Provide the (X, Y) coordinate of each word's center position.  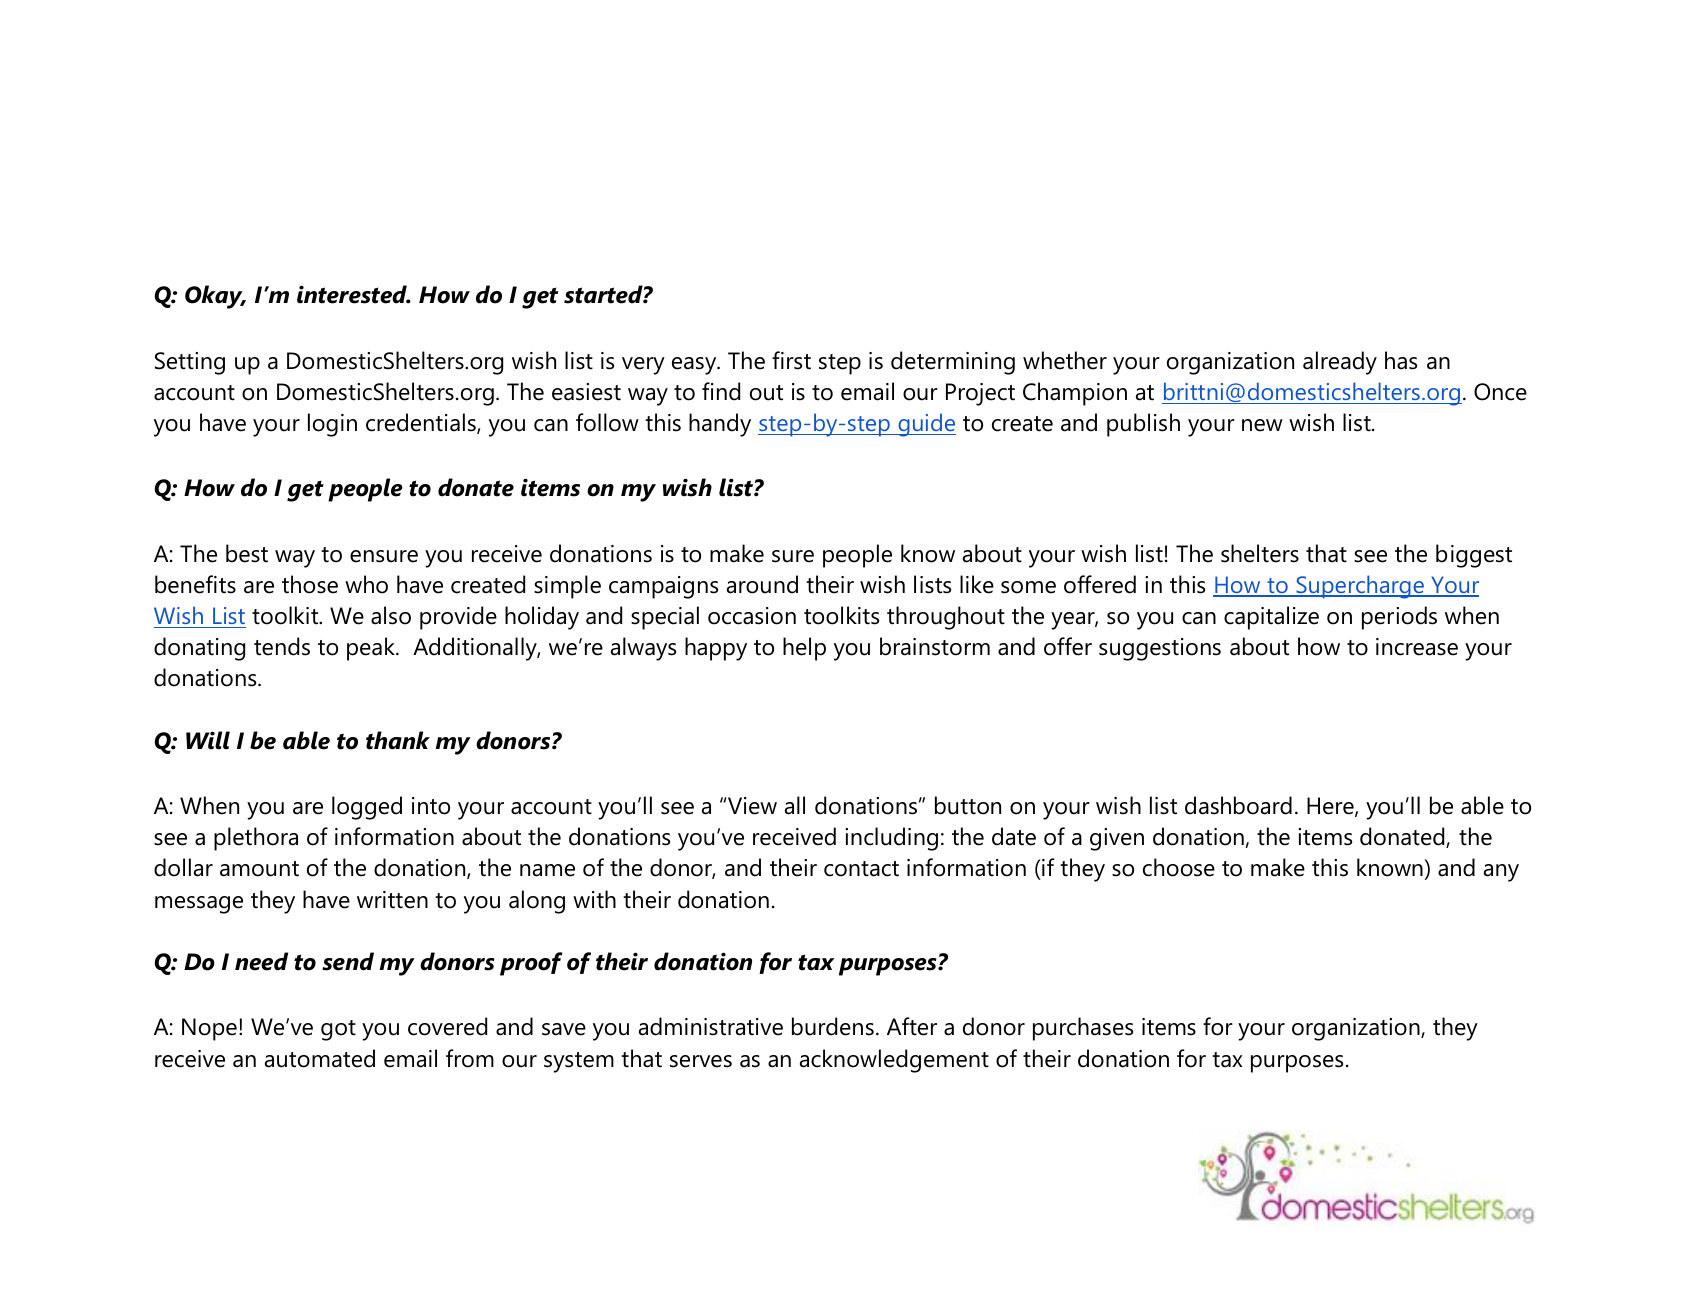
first (791, 360)
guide (926, 425)
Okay (215, 297)
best (247, 553)
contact (861, 869)
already (1340, 363)
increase (1417, 647)
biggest (1474, 556)
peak (372, 649)
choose (1179, 867)
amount (259, 869)
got (338, 1030)
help (804, 649)
